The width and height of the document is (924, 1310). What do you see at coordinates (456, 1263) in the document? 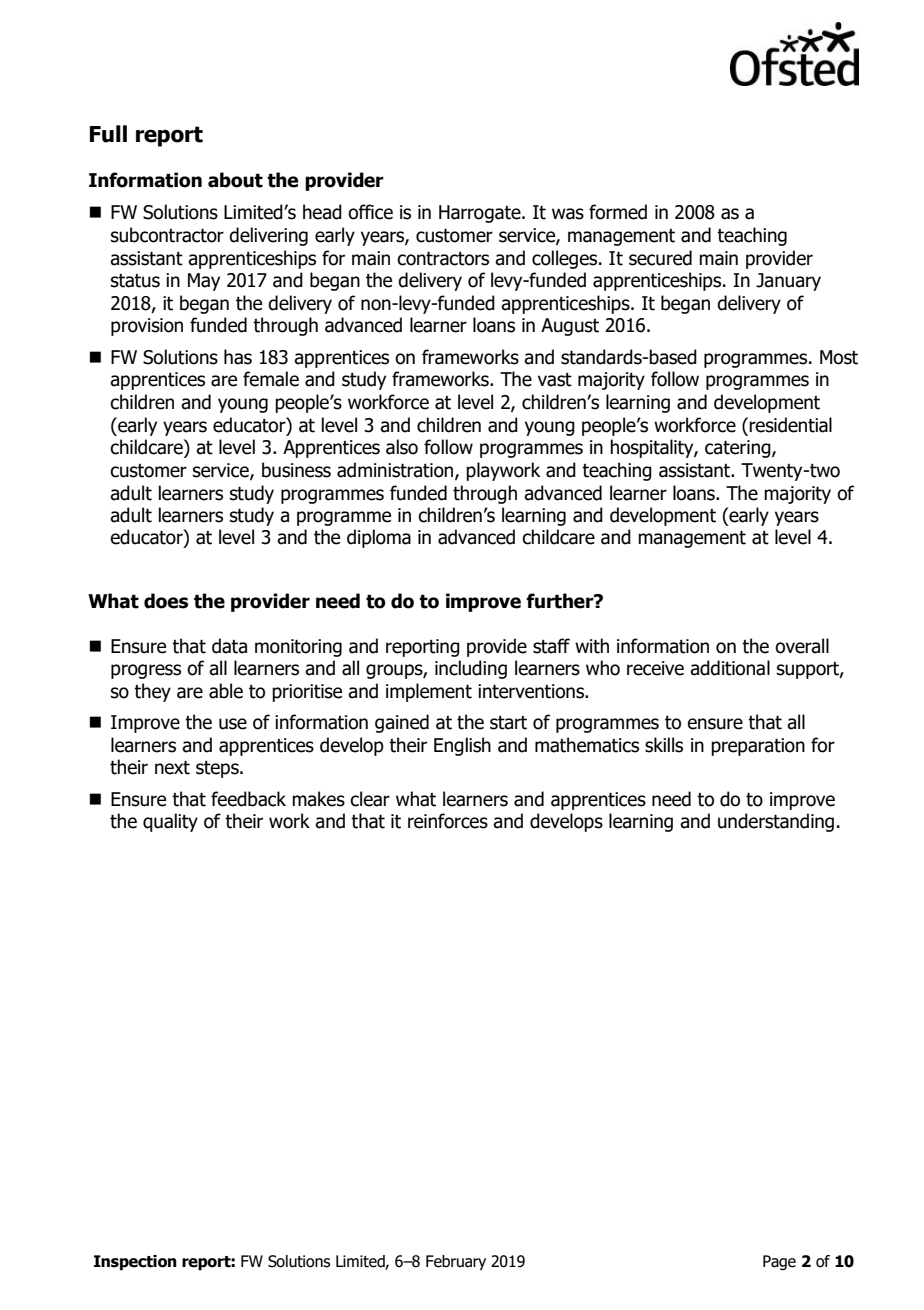
I see `February` at bounding box center [456, 1263].
